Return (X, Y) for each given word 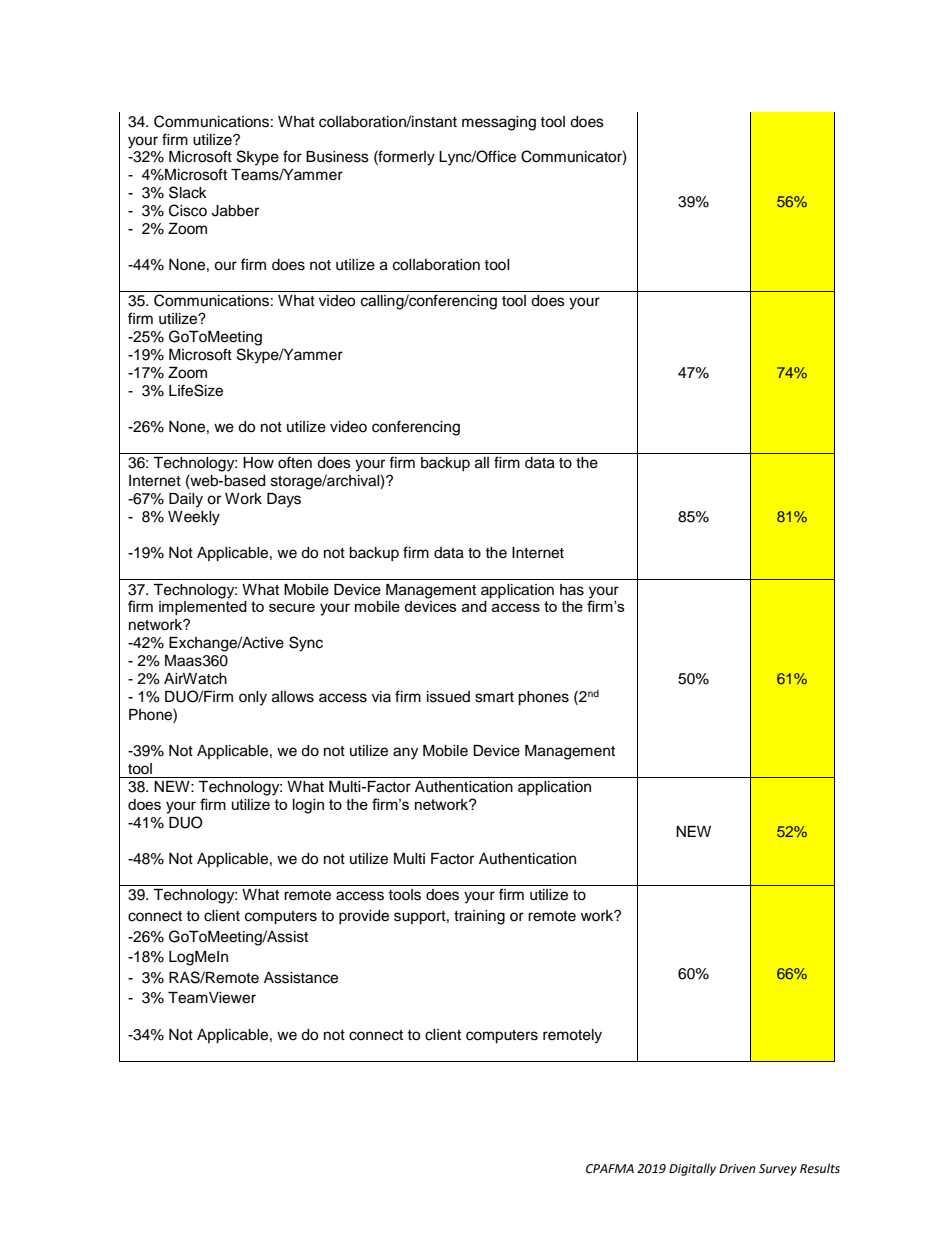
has (572, 590)
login (308, 806)
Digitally (692, 1169)
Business (337, 157)
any (405, 753)
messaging (499, 123)
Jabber (235, 211)
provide (364, 917)
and (474, 606)
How (258, 463)
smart (494, 697)
